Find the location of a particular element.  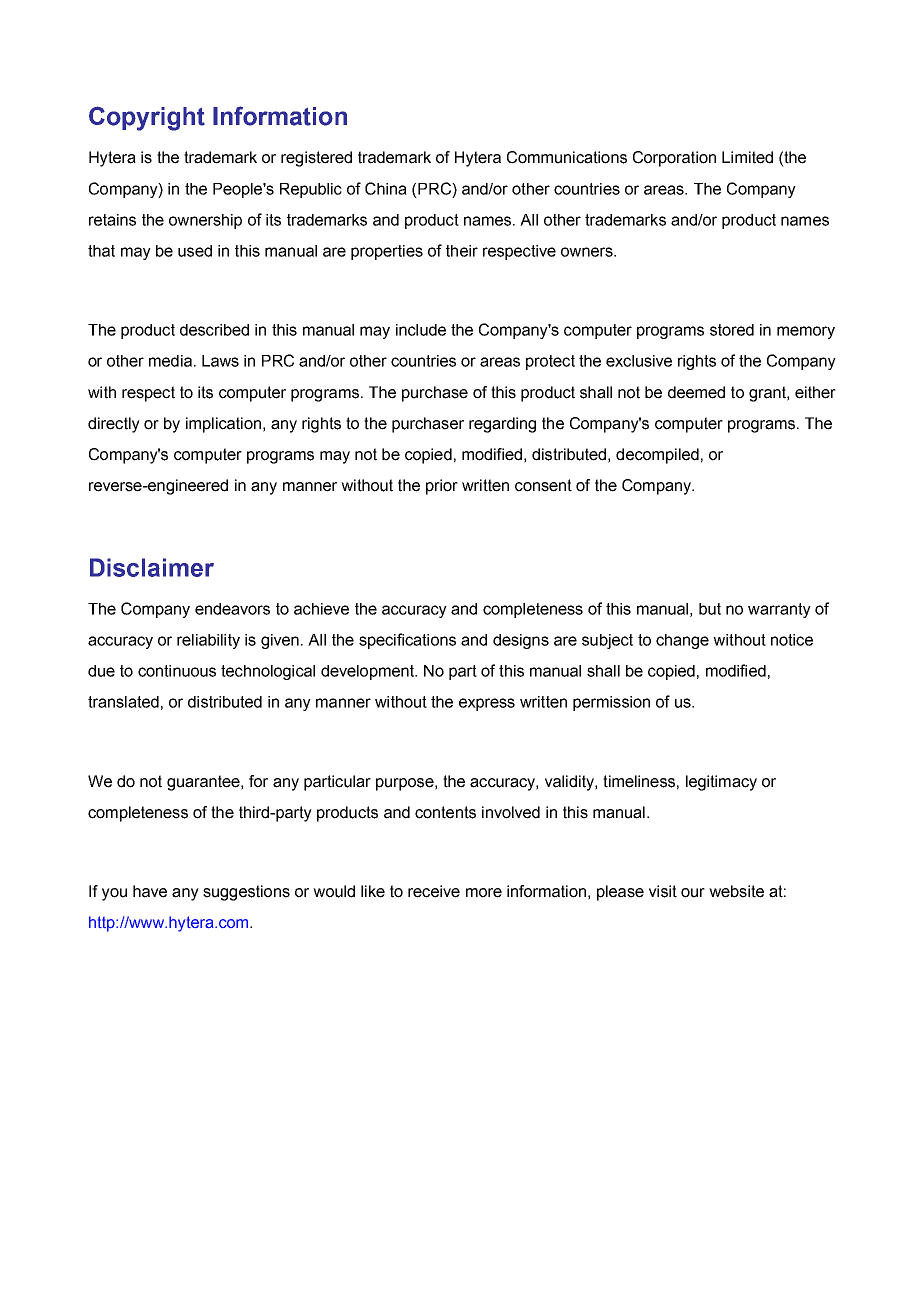

Limited is located at coordinates (747, 157).
